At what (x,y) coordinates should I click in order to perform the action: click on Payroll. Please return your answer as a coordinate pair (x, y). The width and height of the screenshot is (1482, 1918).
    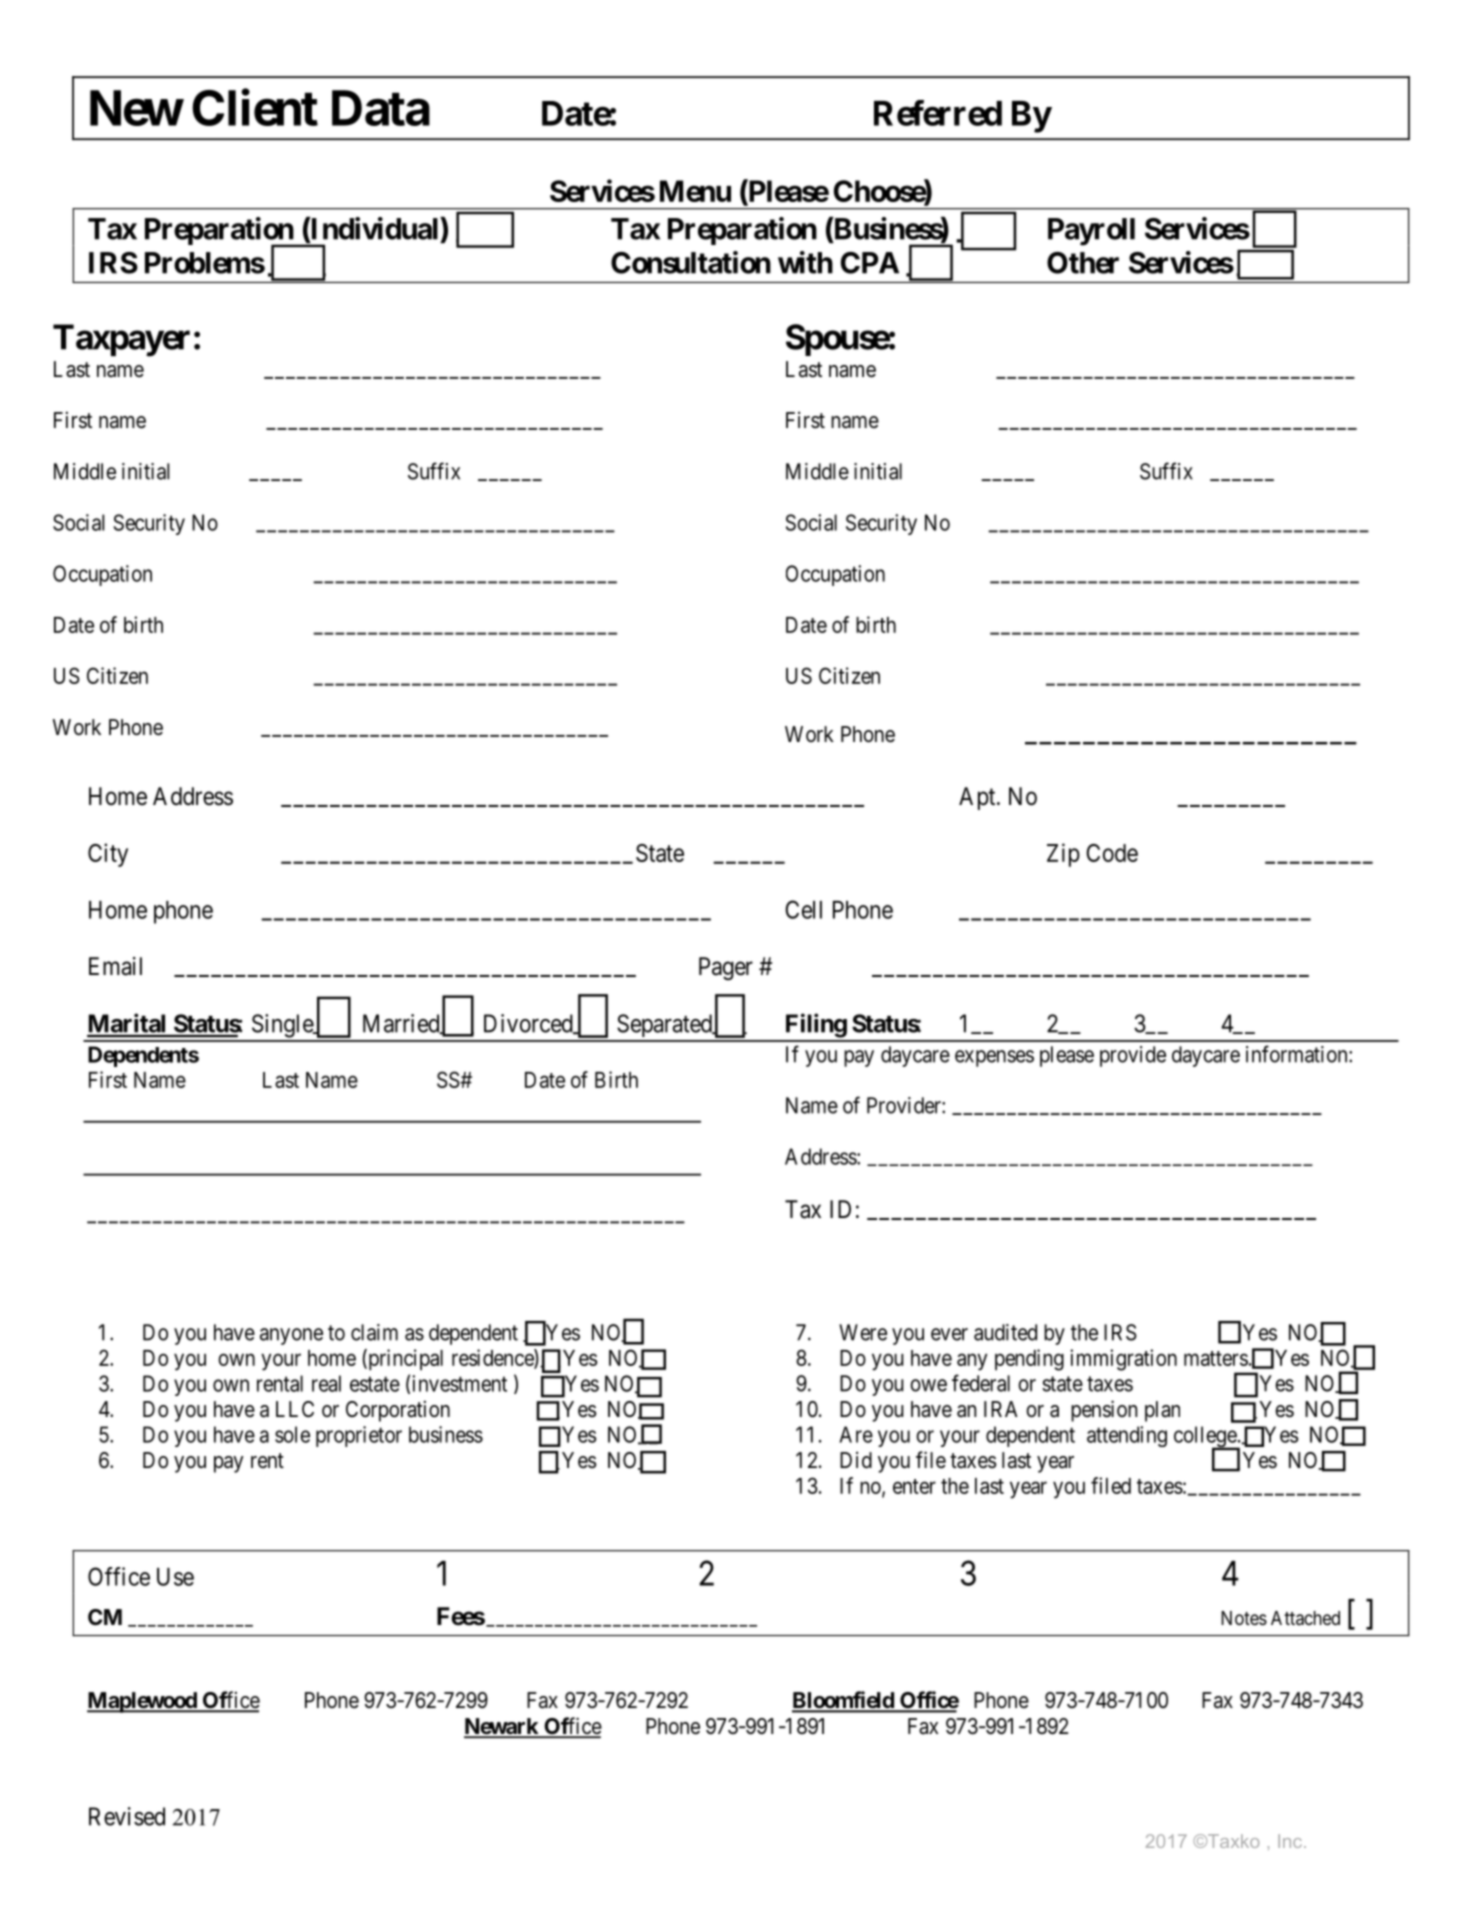
    Looking at the image, I should click on (1091, 232).
